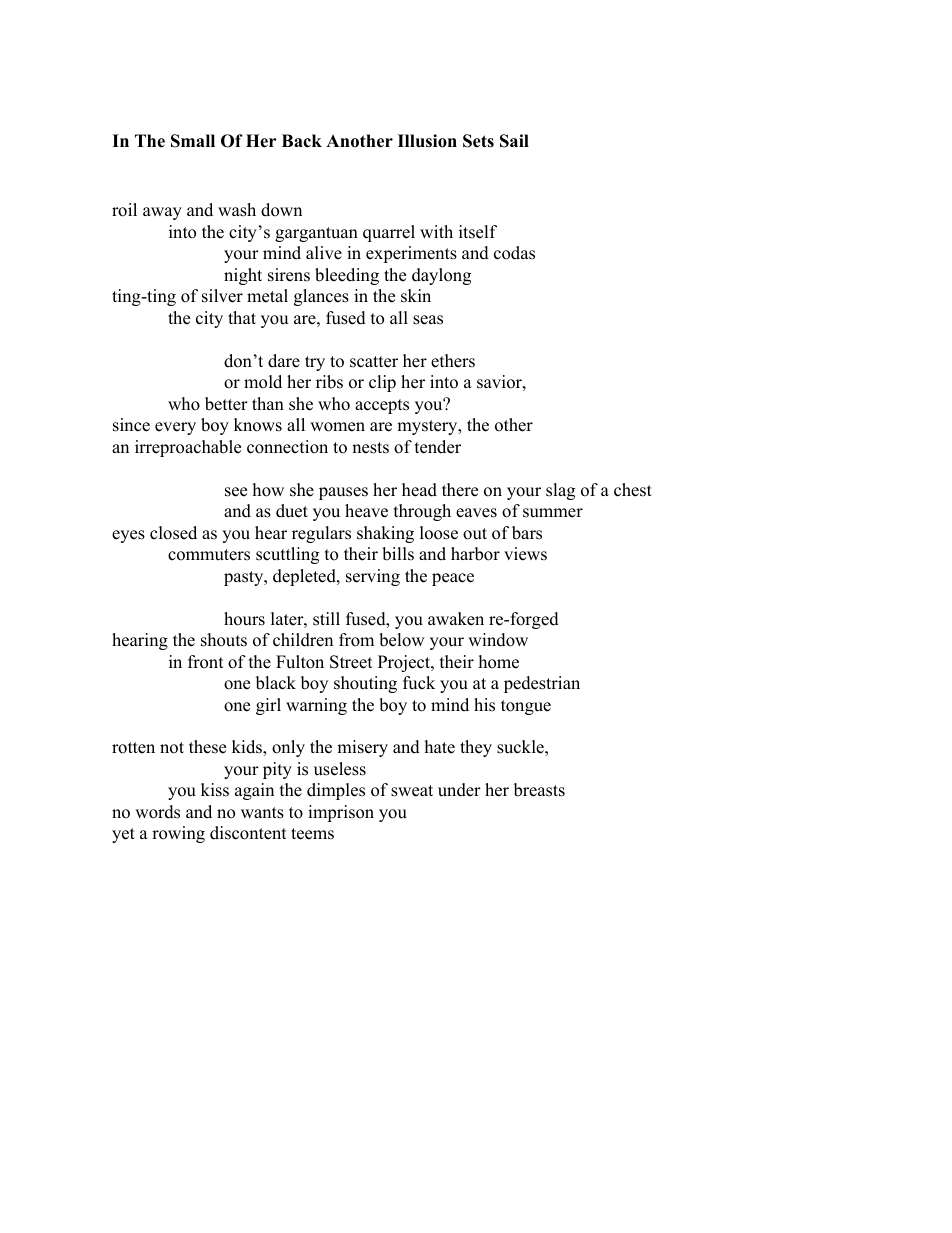 The width and height of the document is (952, 1233). What do you see at coordinates (514, 141) in the document?
I see `Sail` at bounding box center [514, 141].
